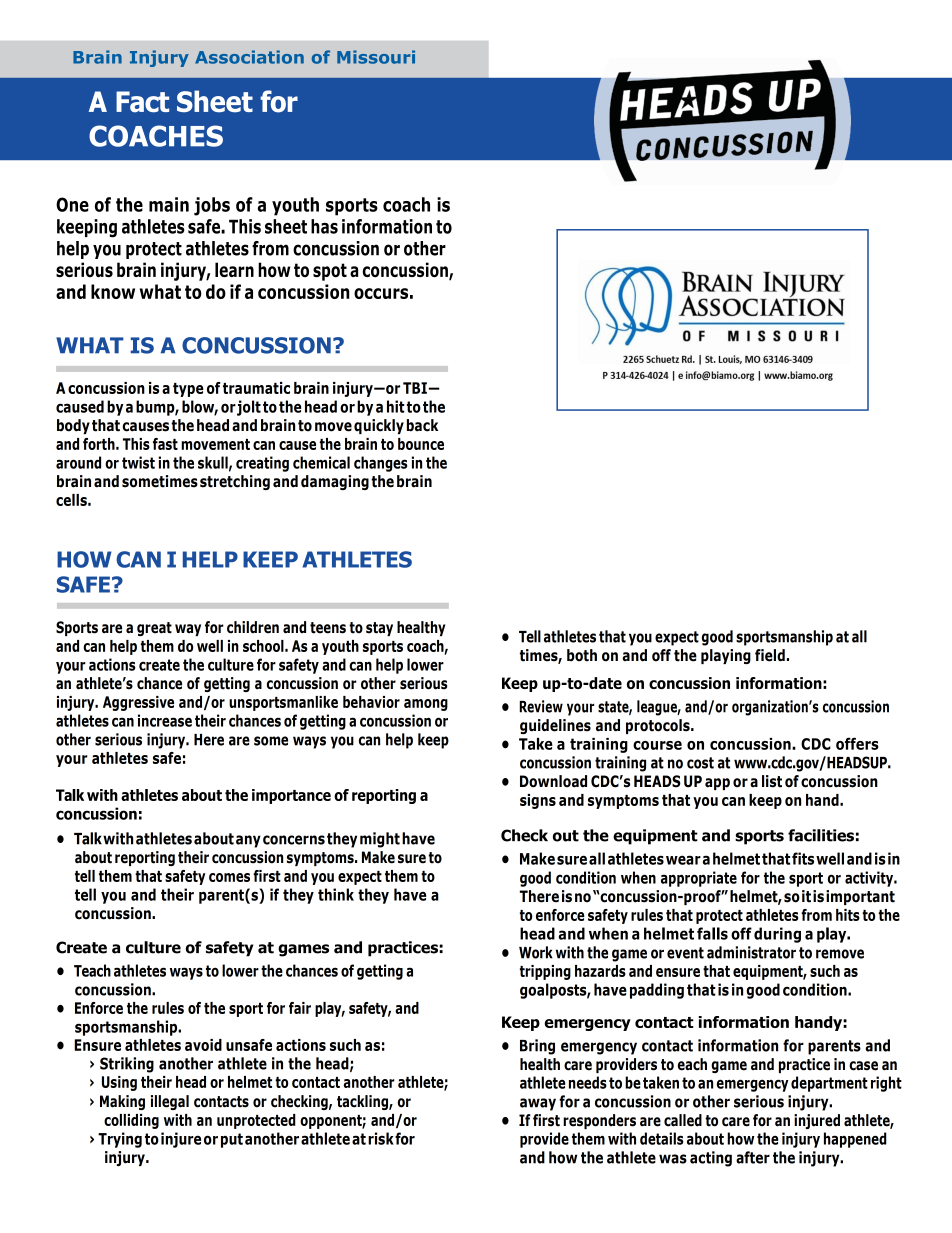 Image resolution: width=952 pixels, height=1233 pixels. I want to click on facilities, so click(821, 835).
